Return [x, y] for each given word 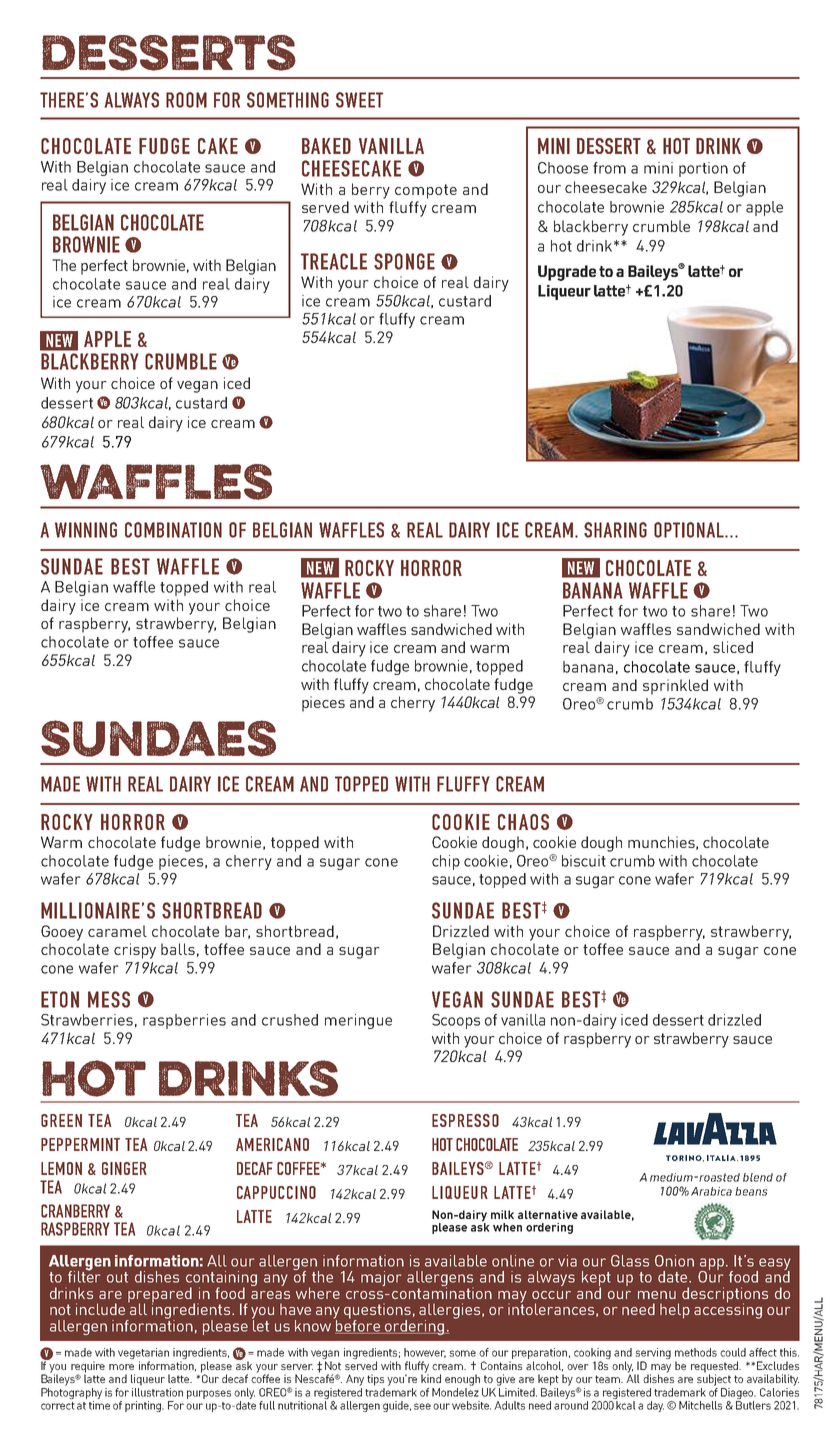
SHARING [615, 530]
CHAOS [523, 822]
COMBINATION [173, 530]
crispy [135, 951]
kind [431, 1377]
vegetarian [143, 1355]
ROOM [186, 100]
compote [426, 191]
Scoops [456, 1021]
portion [703, 169]
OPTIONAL [690, 530]
